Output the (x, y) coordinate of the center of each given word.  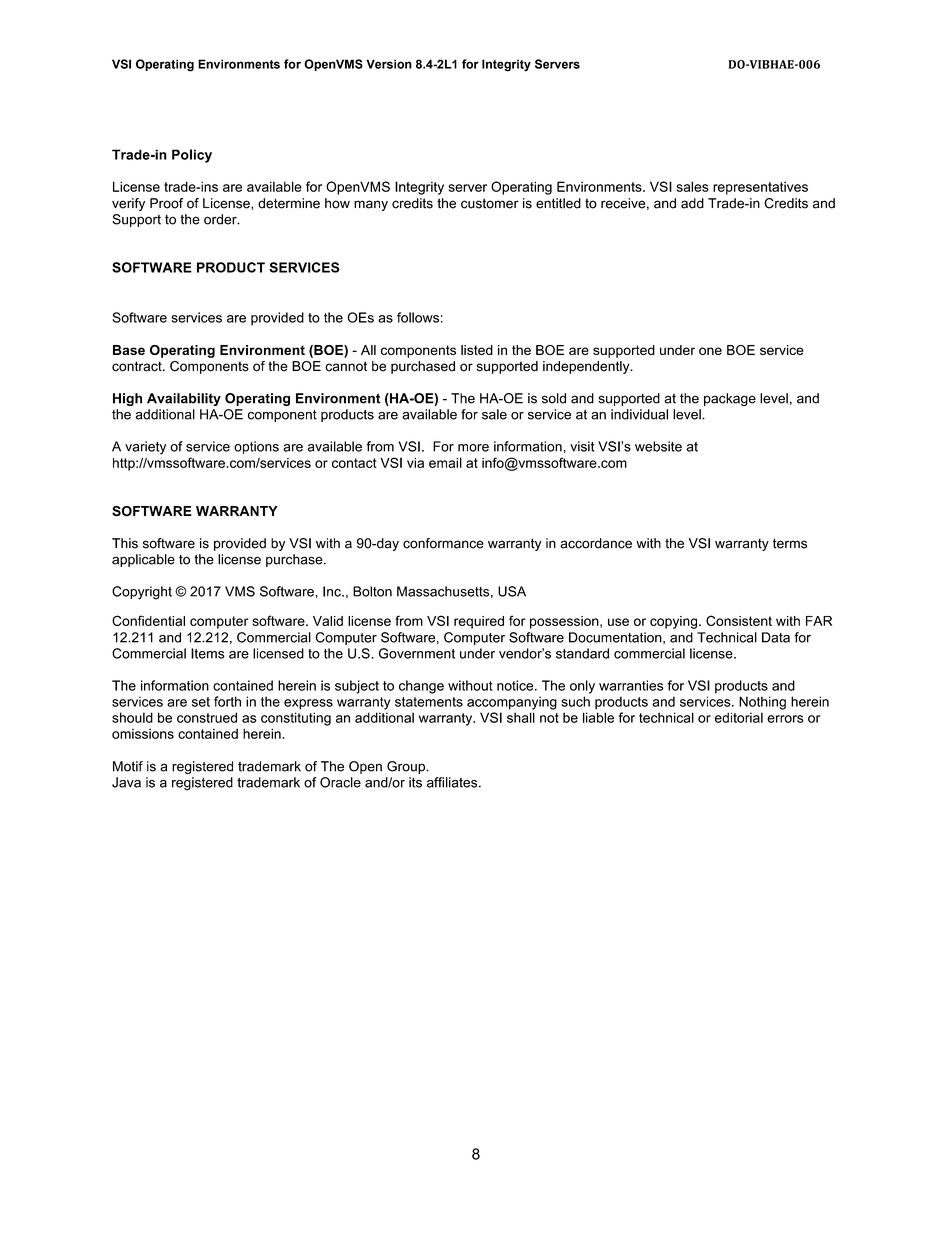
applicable (143, 560)
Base (129, 350)
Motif (128, 766)
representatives (760, 188)
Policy (192, 156)
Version (389, 64)
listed (477, 350)
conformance (443, 543)
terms (790, 543)
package (730, 399)
